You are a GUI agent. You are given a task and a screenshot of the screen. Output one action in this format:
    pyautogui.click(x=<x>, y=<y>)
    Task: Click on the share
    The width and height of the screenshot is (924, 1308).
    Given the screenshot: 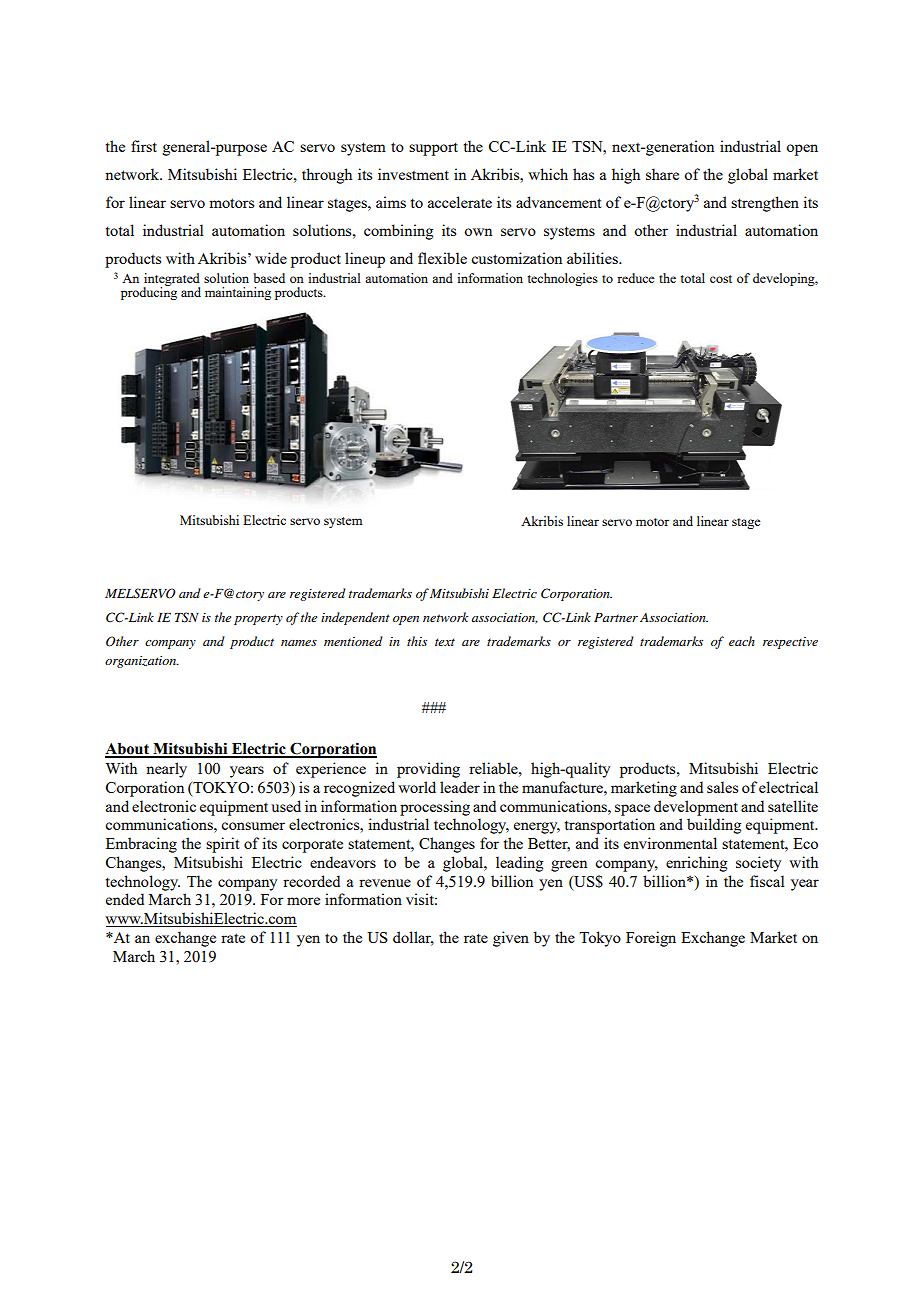 What is the action you would take?
    pyautogui.click(x=662, y=174)
